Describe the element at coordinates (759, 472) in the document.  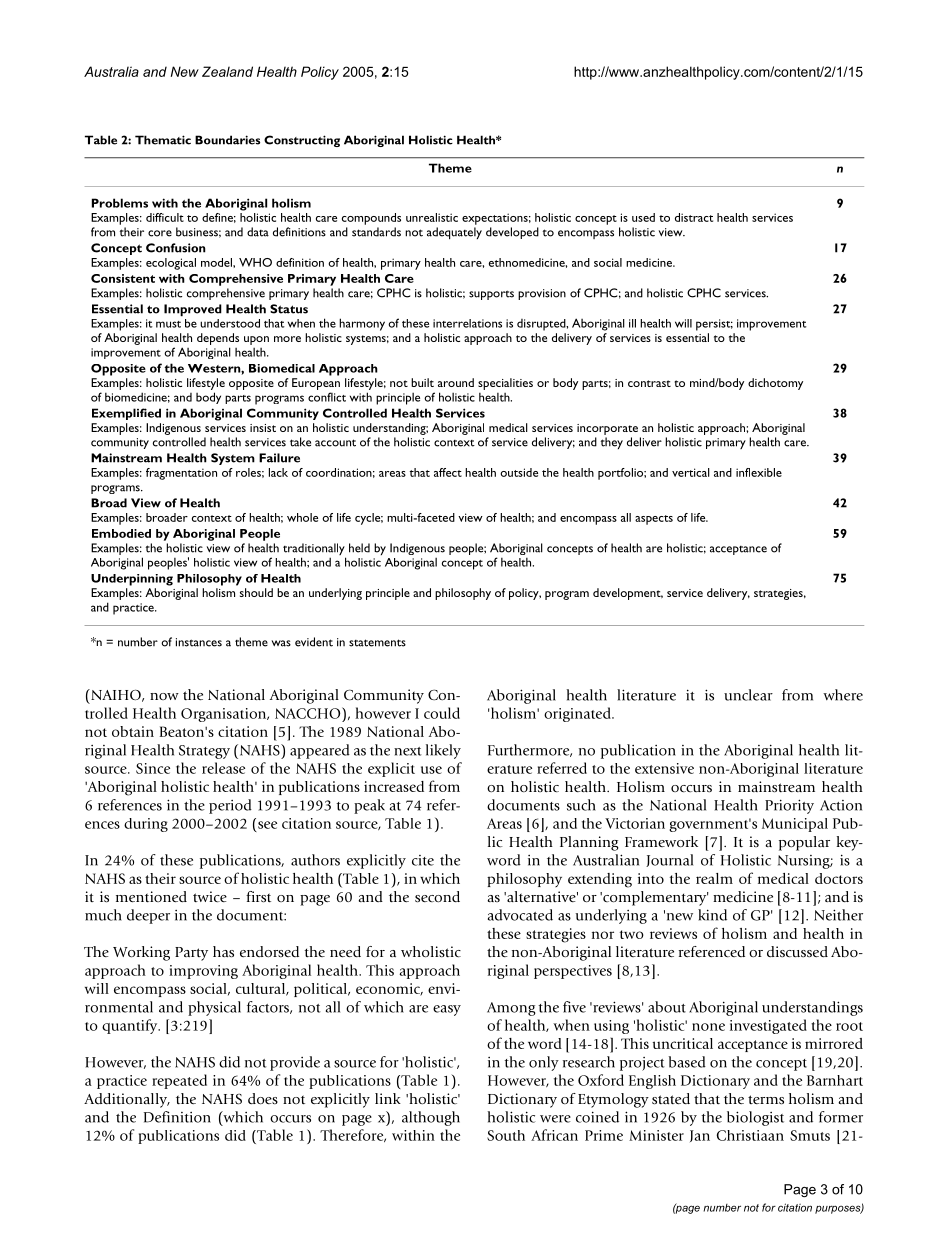
I see `inflexible` at that location.
